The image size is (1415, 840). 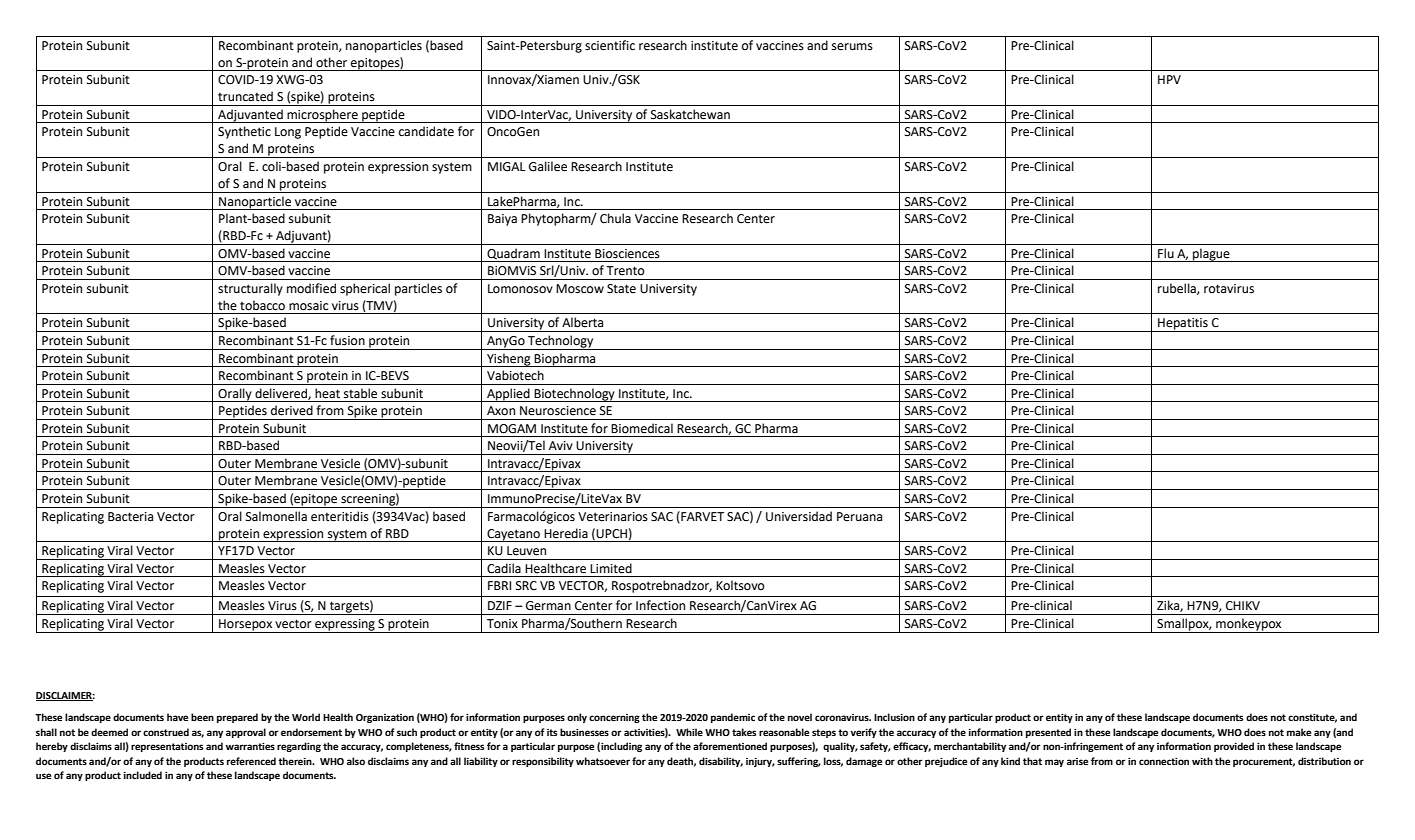 What do you see at coordinates (561, 445) in the image?
I see `Aviv` at bounding box center [561, 445].
